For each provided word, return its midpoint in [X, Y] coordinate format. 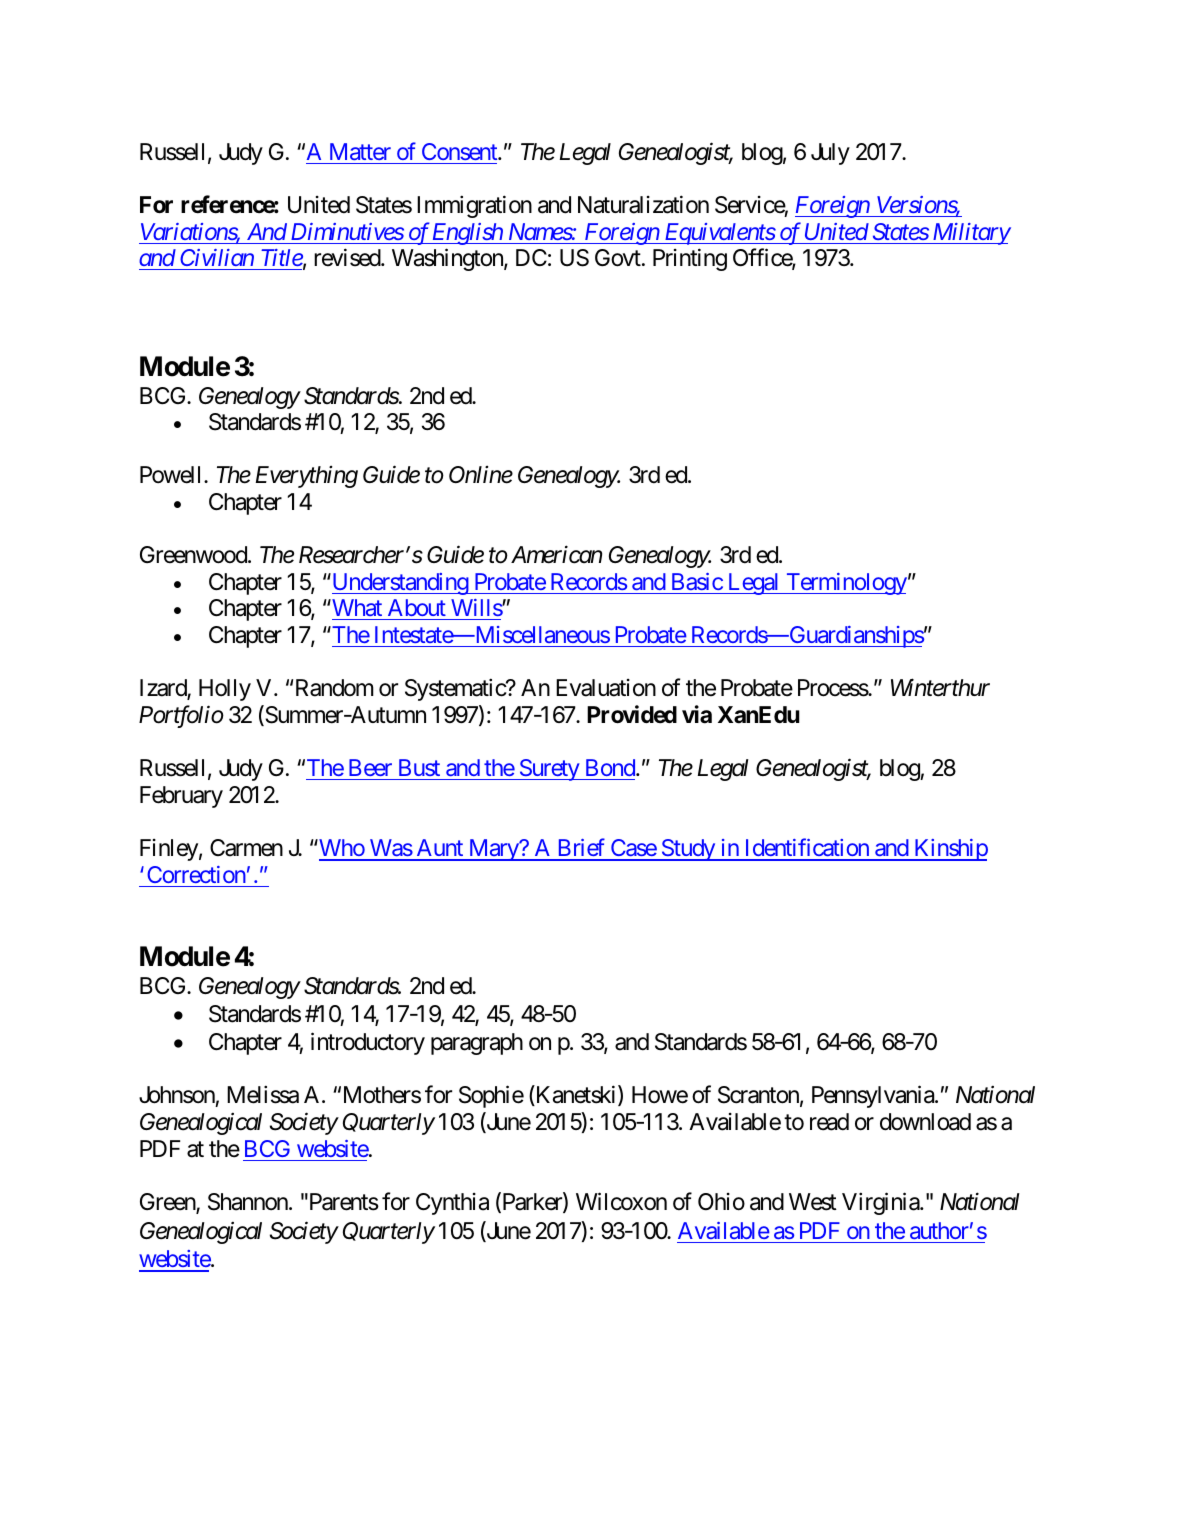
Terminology [845, 584]
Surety [549, 770]
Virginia [881, 1203]
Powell [172, 475]
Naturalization [643, 204]
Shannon [249, 1202]
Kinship [950, 850]
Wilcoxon [621, 1201]
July [830, 154]
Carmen [246, 848]
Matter [360, 151]
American [556, 555]
